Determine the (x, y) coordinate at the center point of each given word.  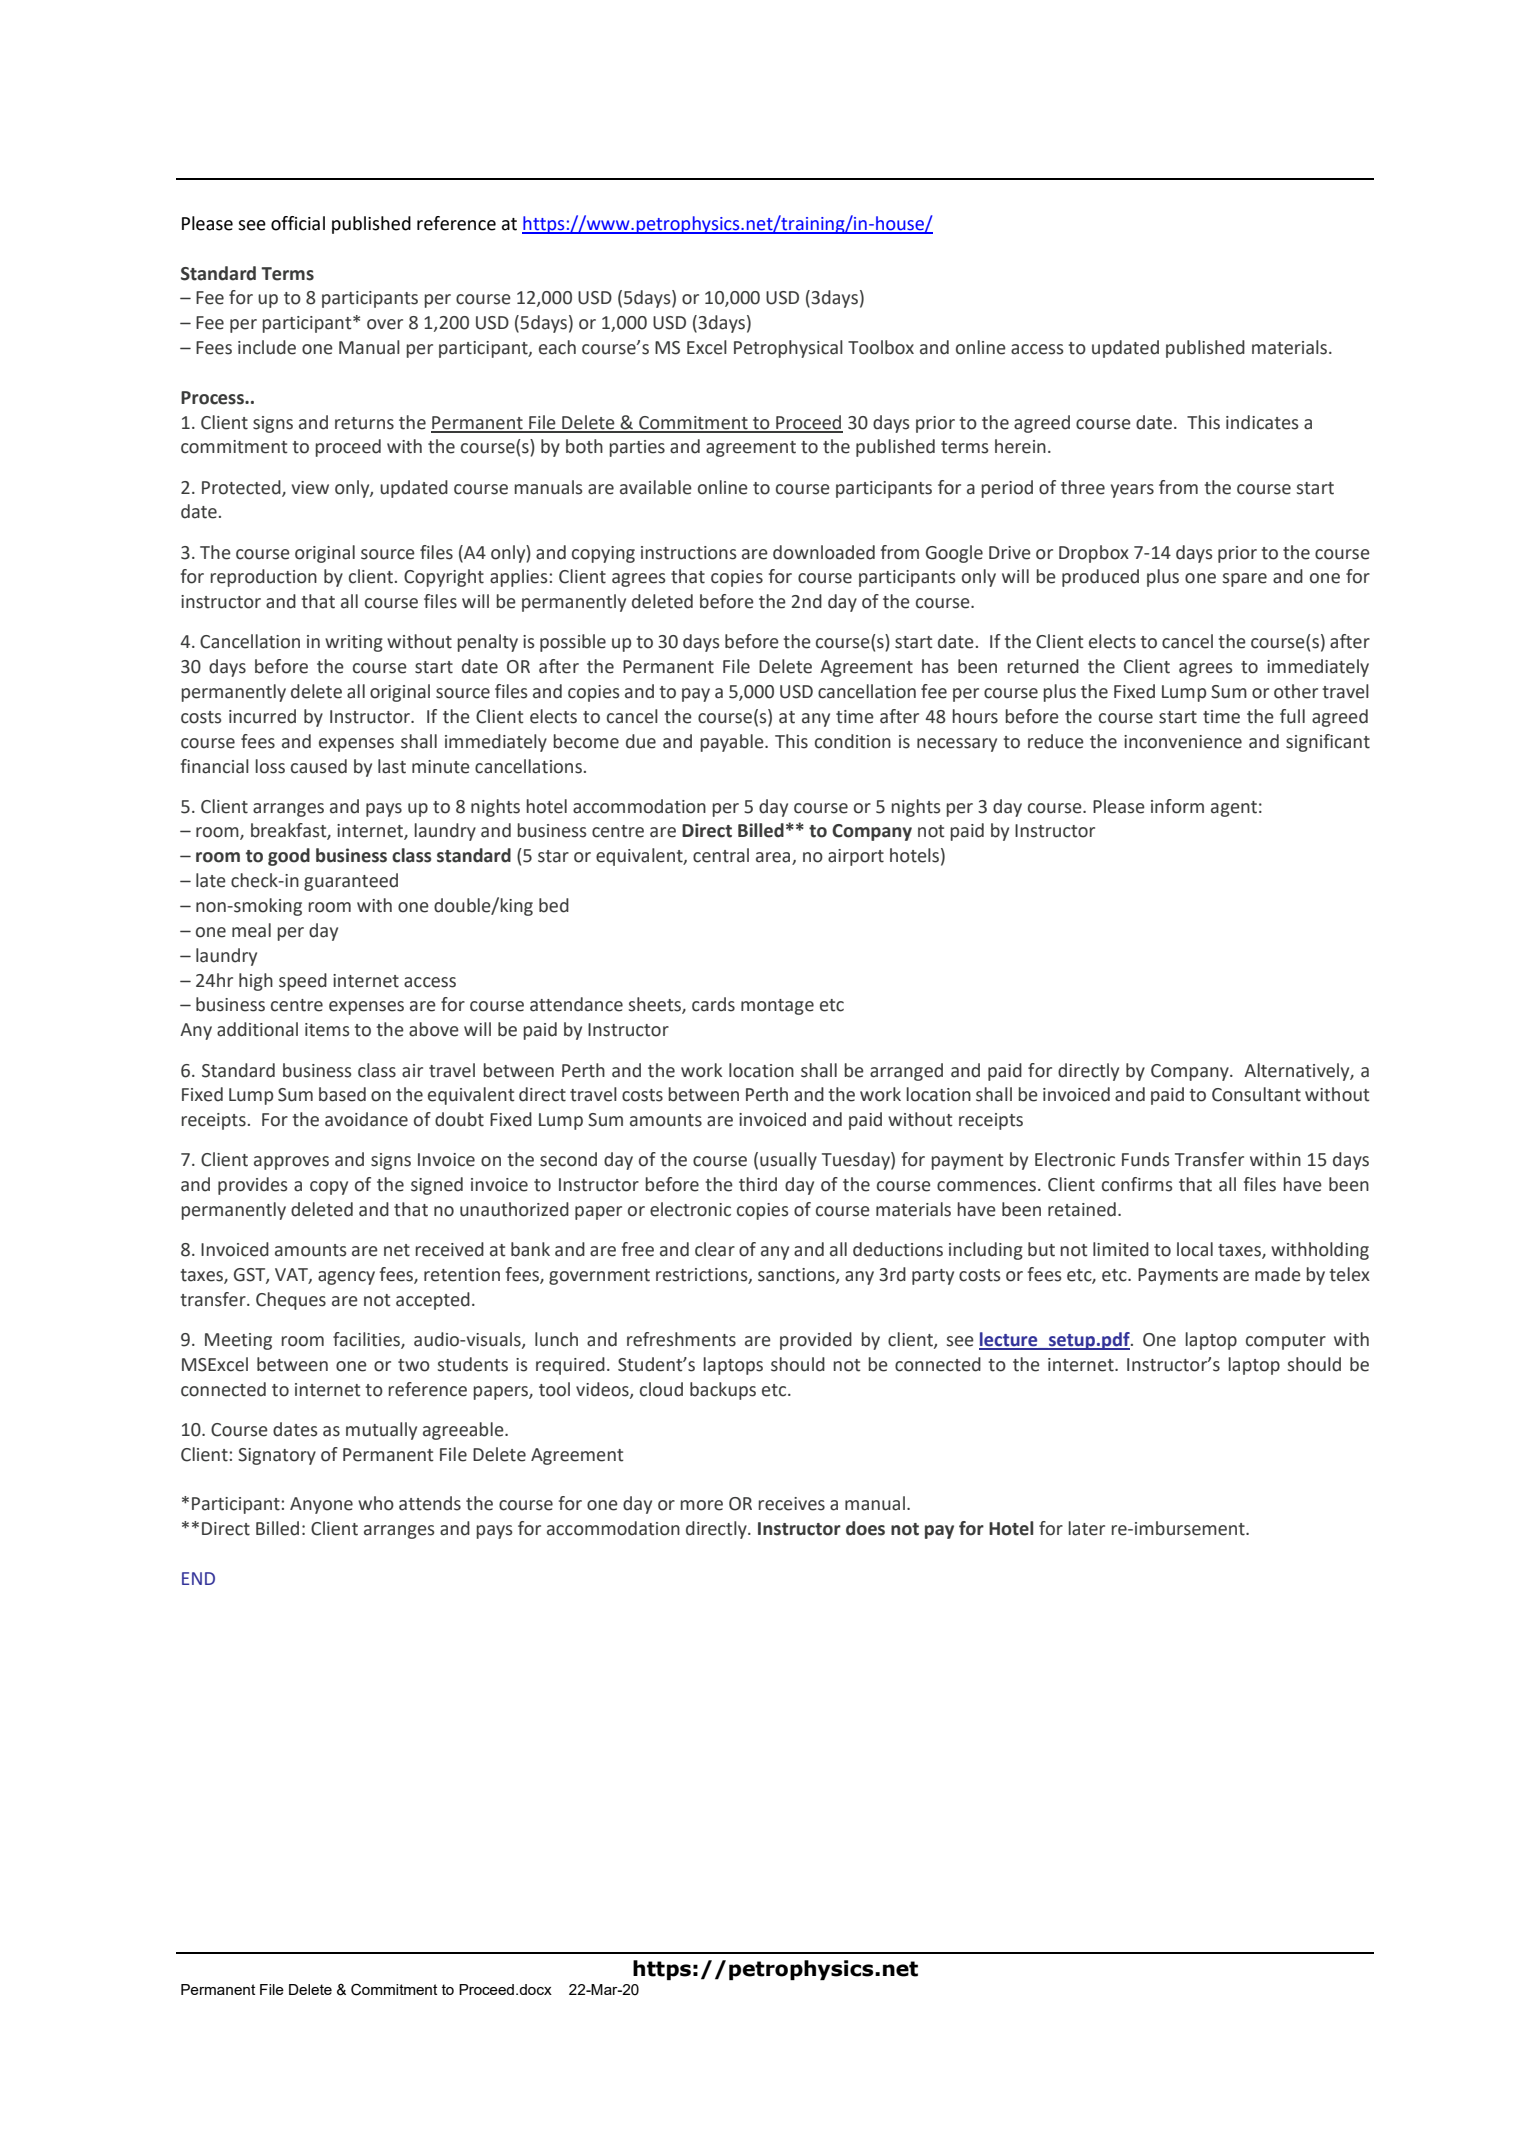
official (298, 223)
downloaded (824, 552)
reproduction (264, 578)
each (557, 347)
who (376, 1503)
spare (1245, 580)
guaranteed (351, 882)
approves (291, 1163)
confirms (1137, 1184)
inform (1177, 806)
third (758, 1184)
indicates (1262, 422)
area (774, 858)
